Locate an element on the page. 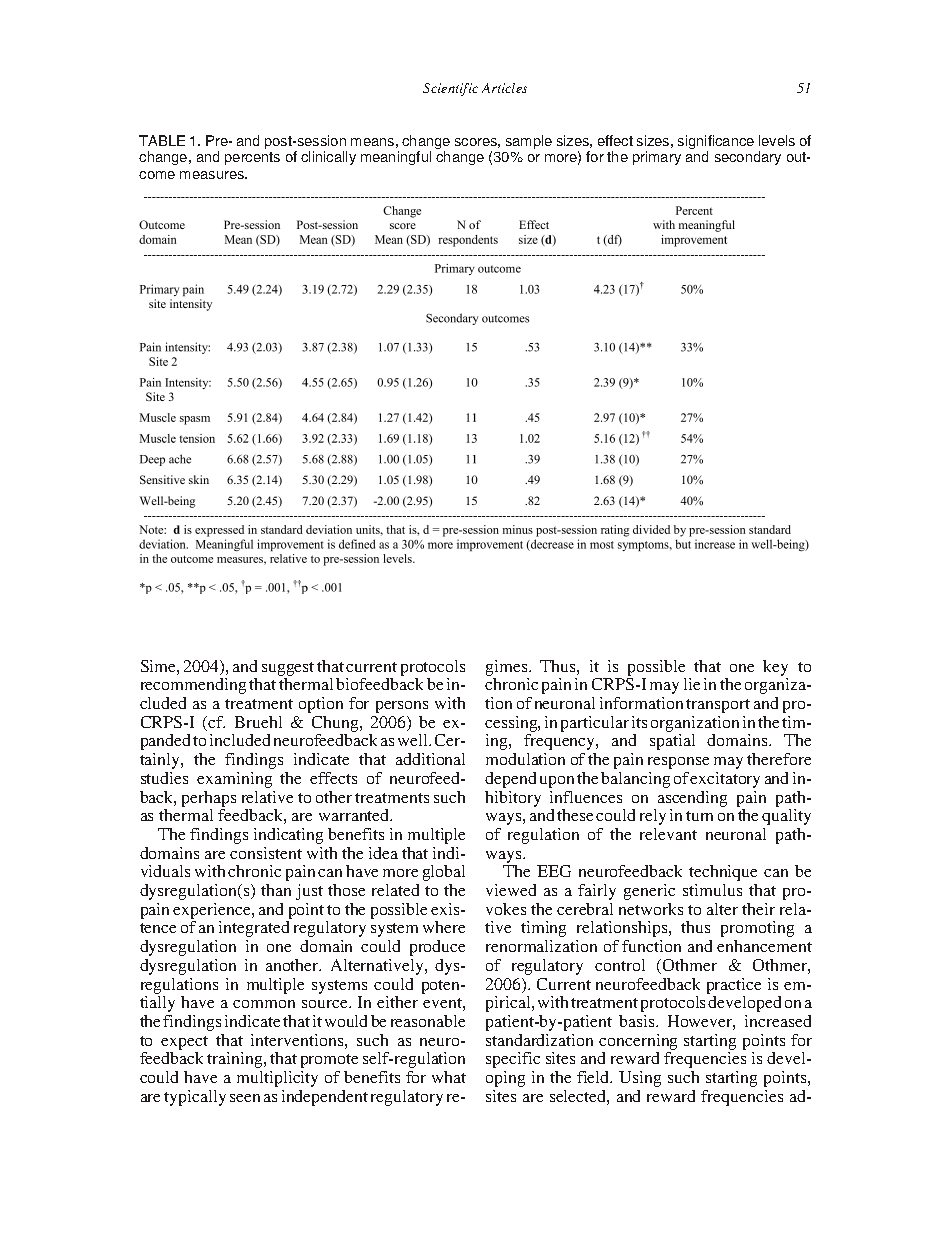  suggest is located at coordinates (288, 669).
